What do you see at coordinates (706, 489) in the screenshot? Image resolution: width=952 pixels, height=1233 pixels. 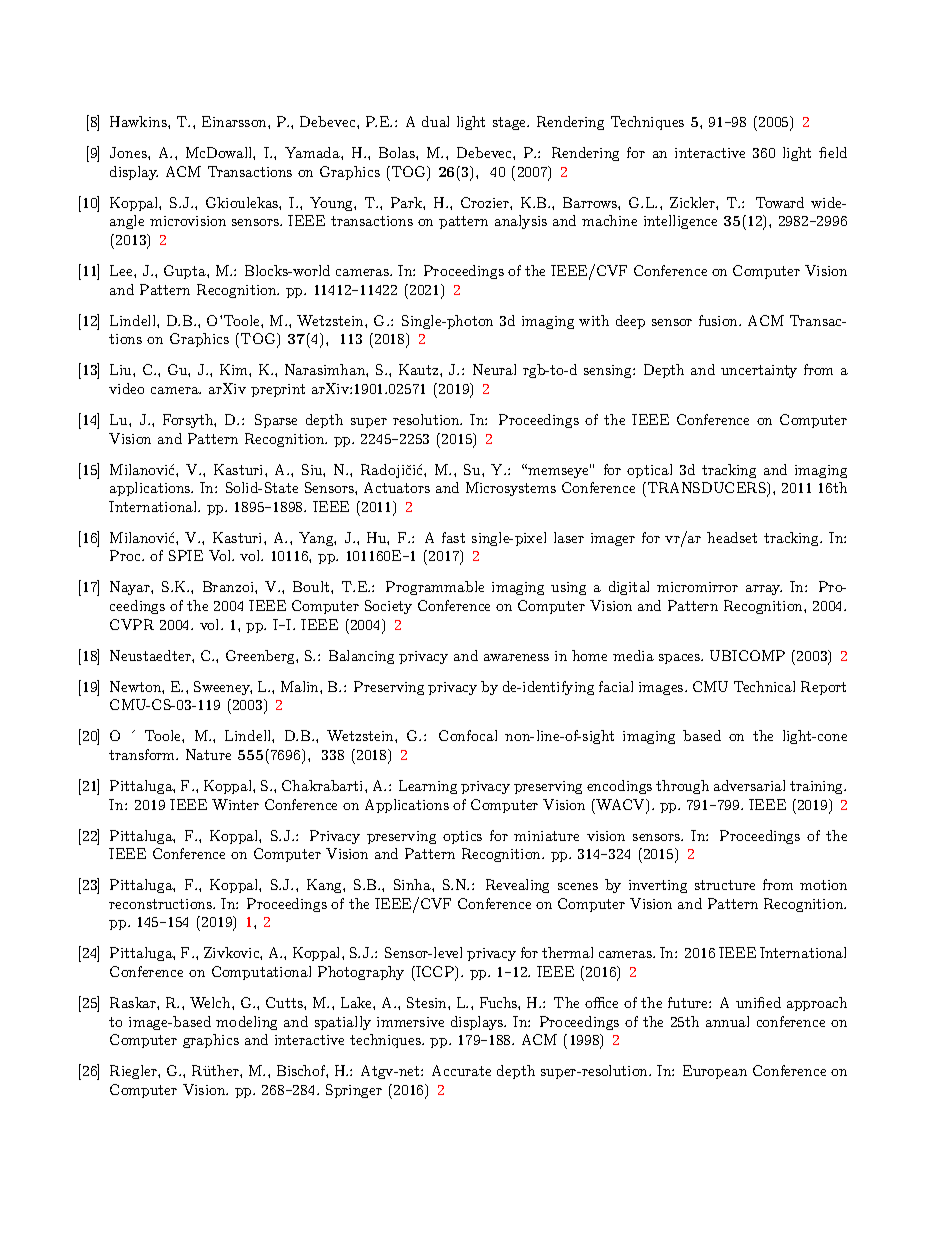 I see `TRANSDUCERS` at bounding box center [706, 489].
